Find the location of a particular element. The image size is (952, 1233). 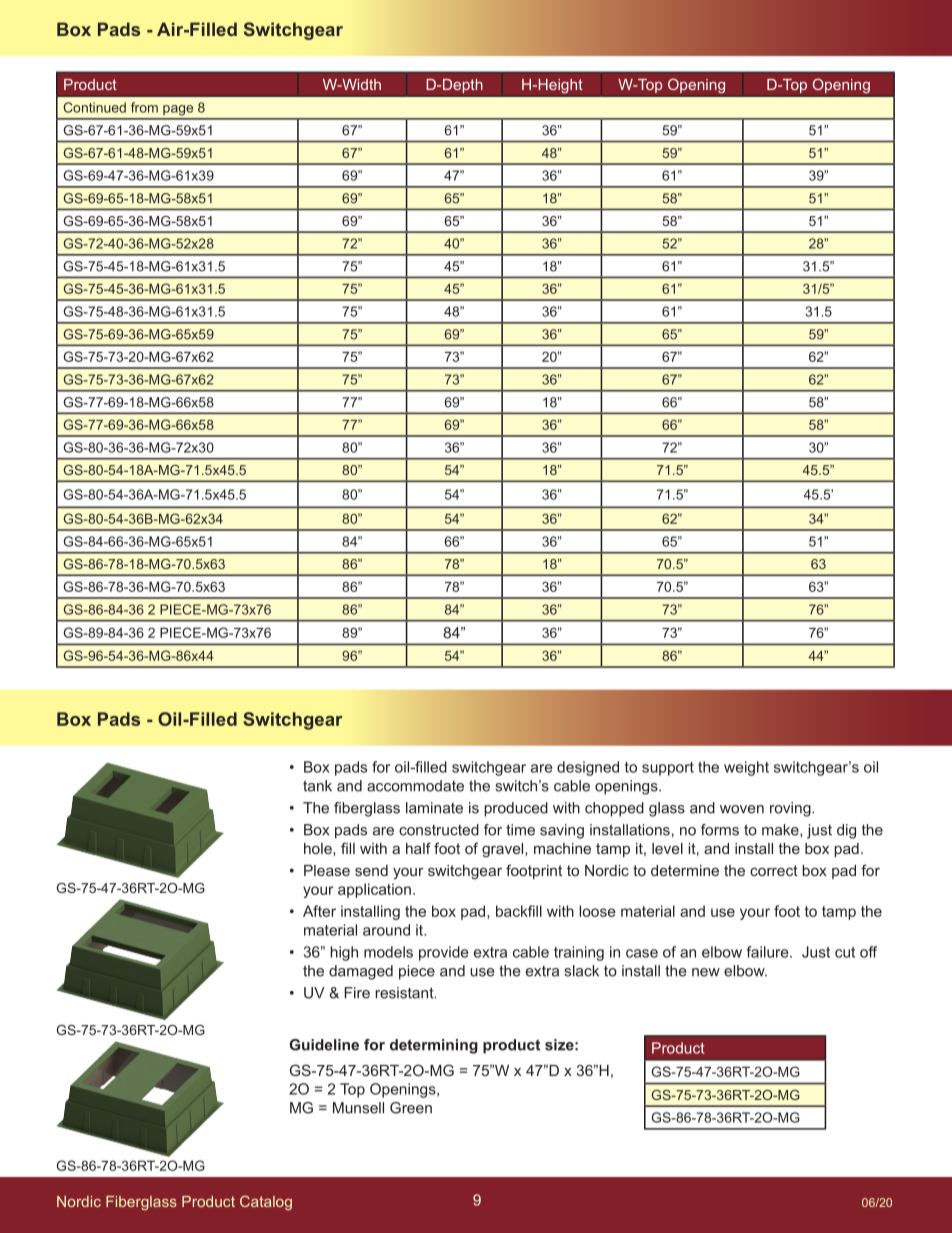

weight is located at coordinates (746, 768).
